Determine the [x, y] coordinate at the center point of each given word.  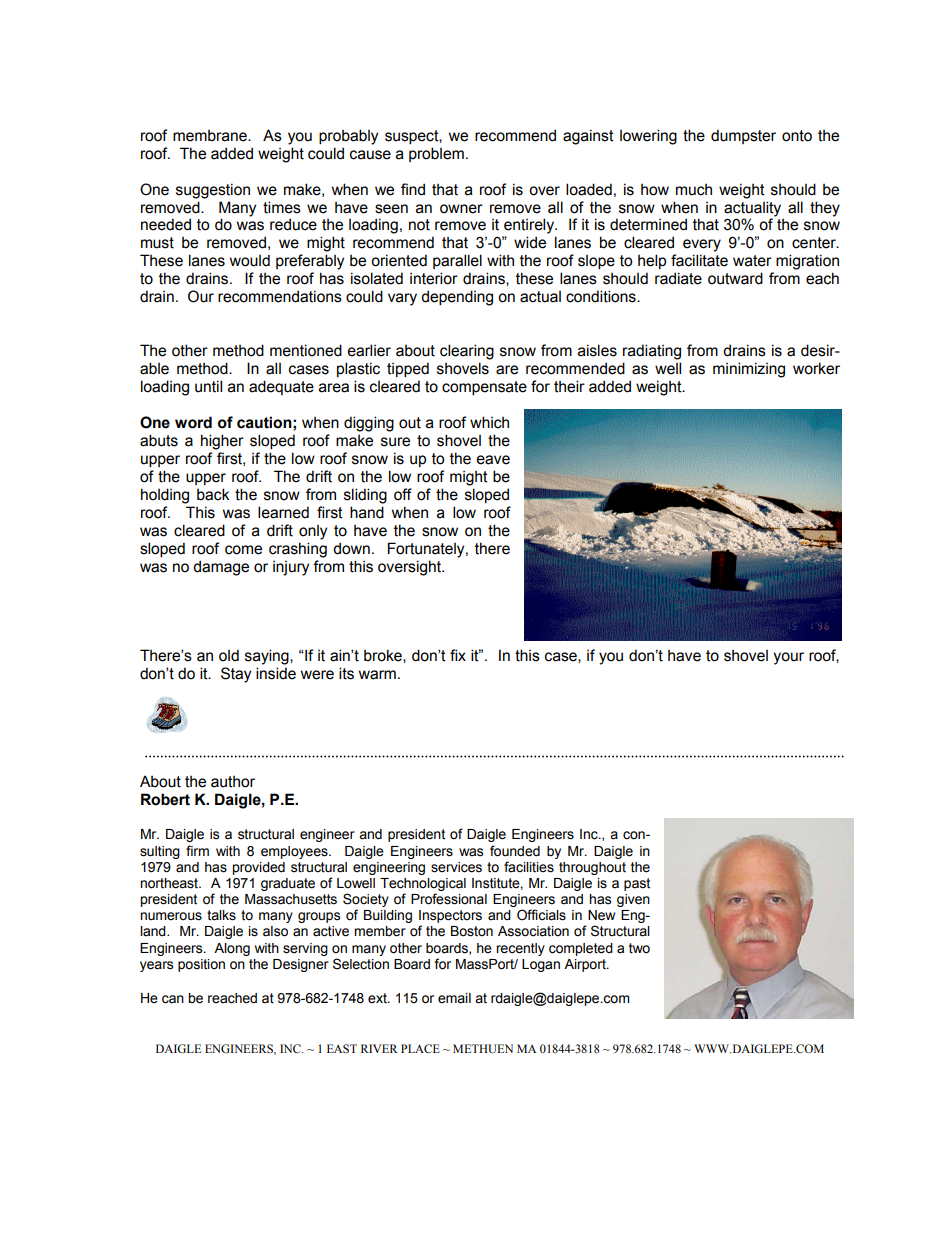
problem [436, 154]
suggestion [213, 191]
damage [221, 568]
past [637, 884]
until [208, 386]
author [233, 782]
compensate [484, 388]
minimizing [749, 370]
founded [515, 851]
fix [458, 655]
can [173, 999]
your [788, 658]
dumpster [743, 136]
